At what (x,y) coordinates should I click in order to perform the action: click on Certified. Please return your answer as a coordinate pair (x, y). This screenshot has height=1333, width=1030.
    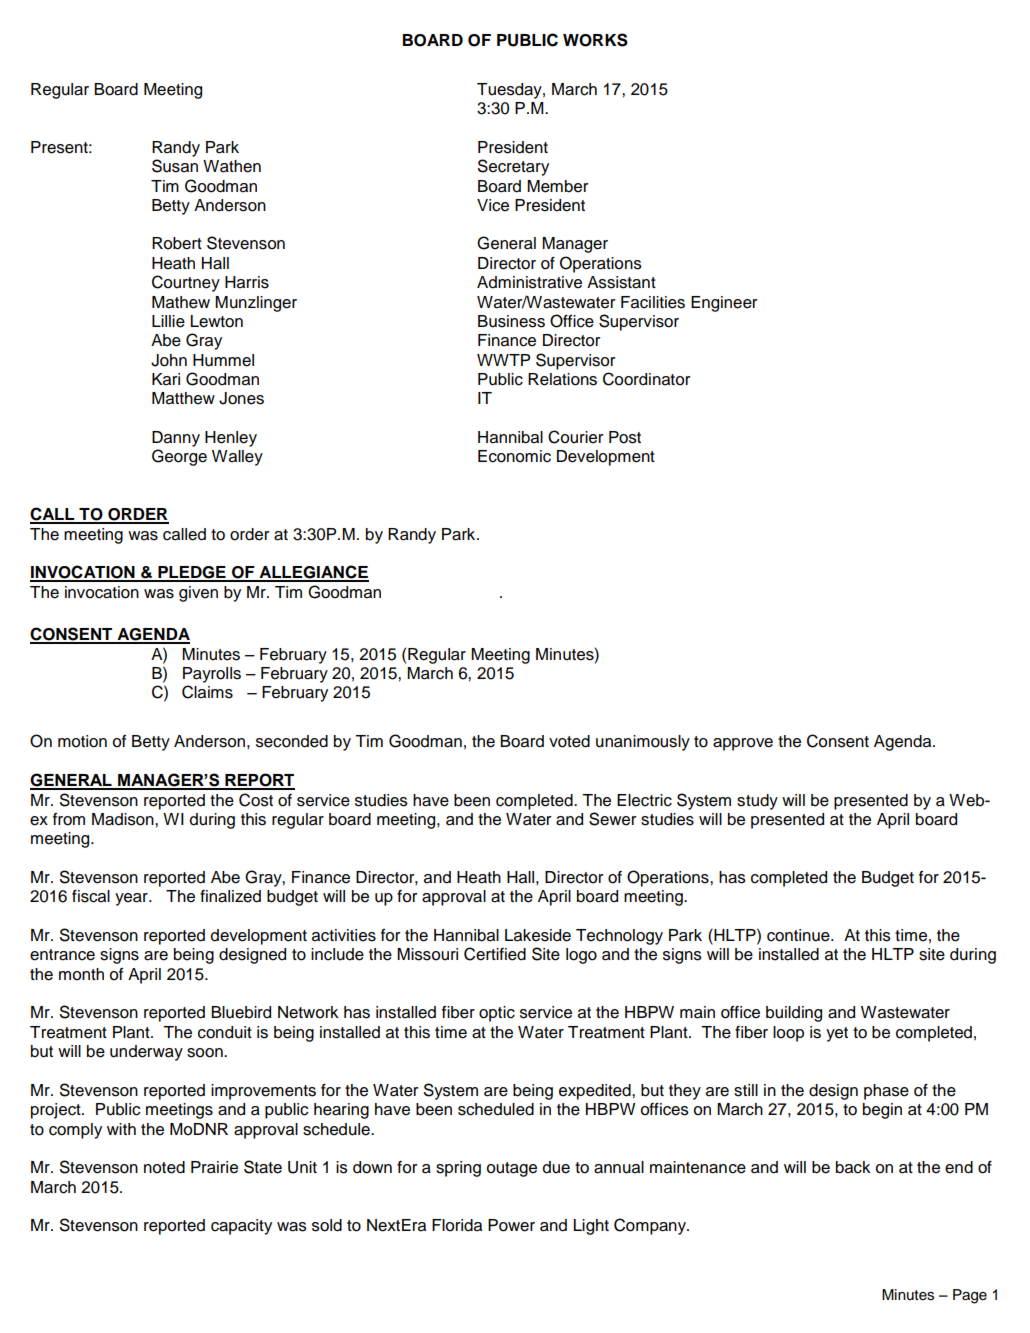
    Looking at the image, I should click on (495, 954).
